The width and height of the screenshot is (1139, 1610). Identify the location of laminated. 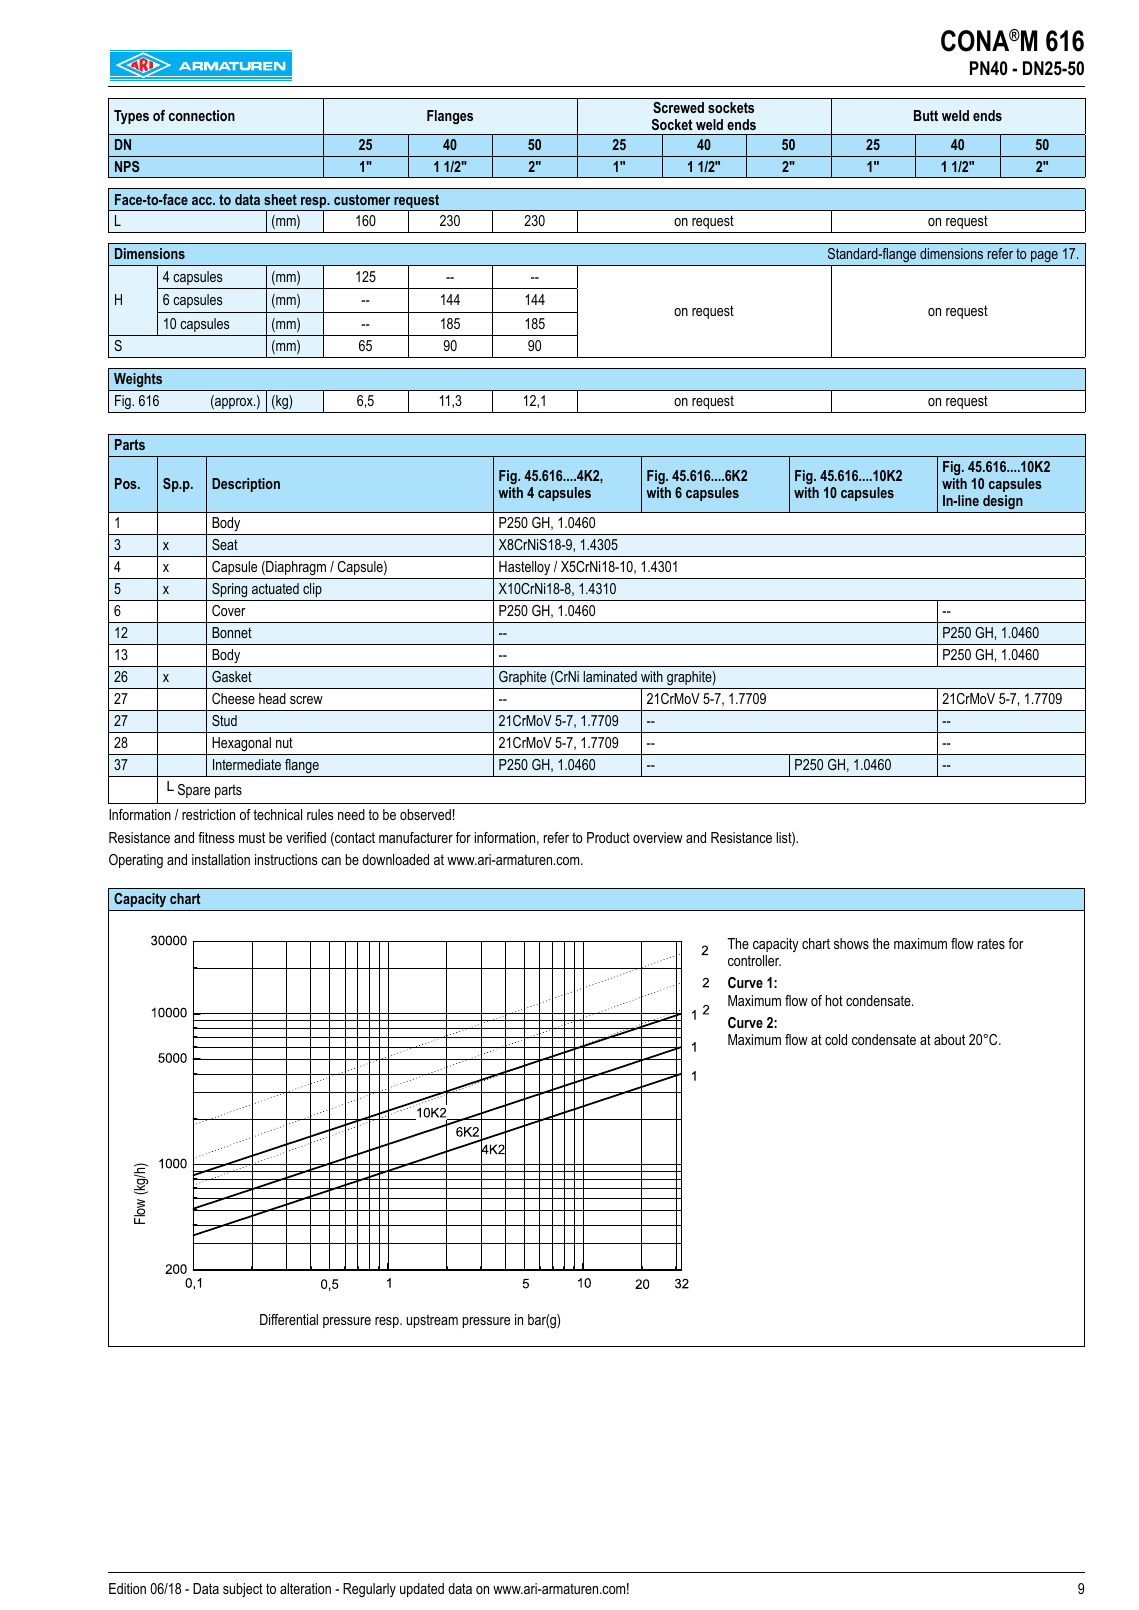
(610, 676).
